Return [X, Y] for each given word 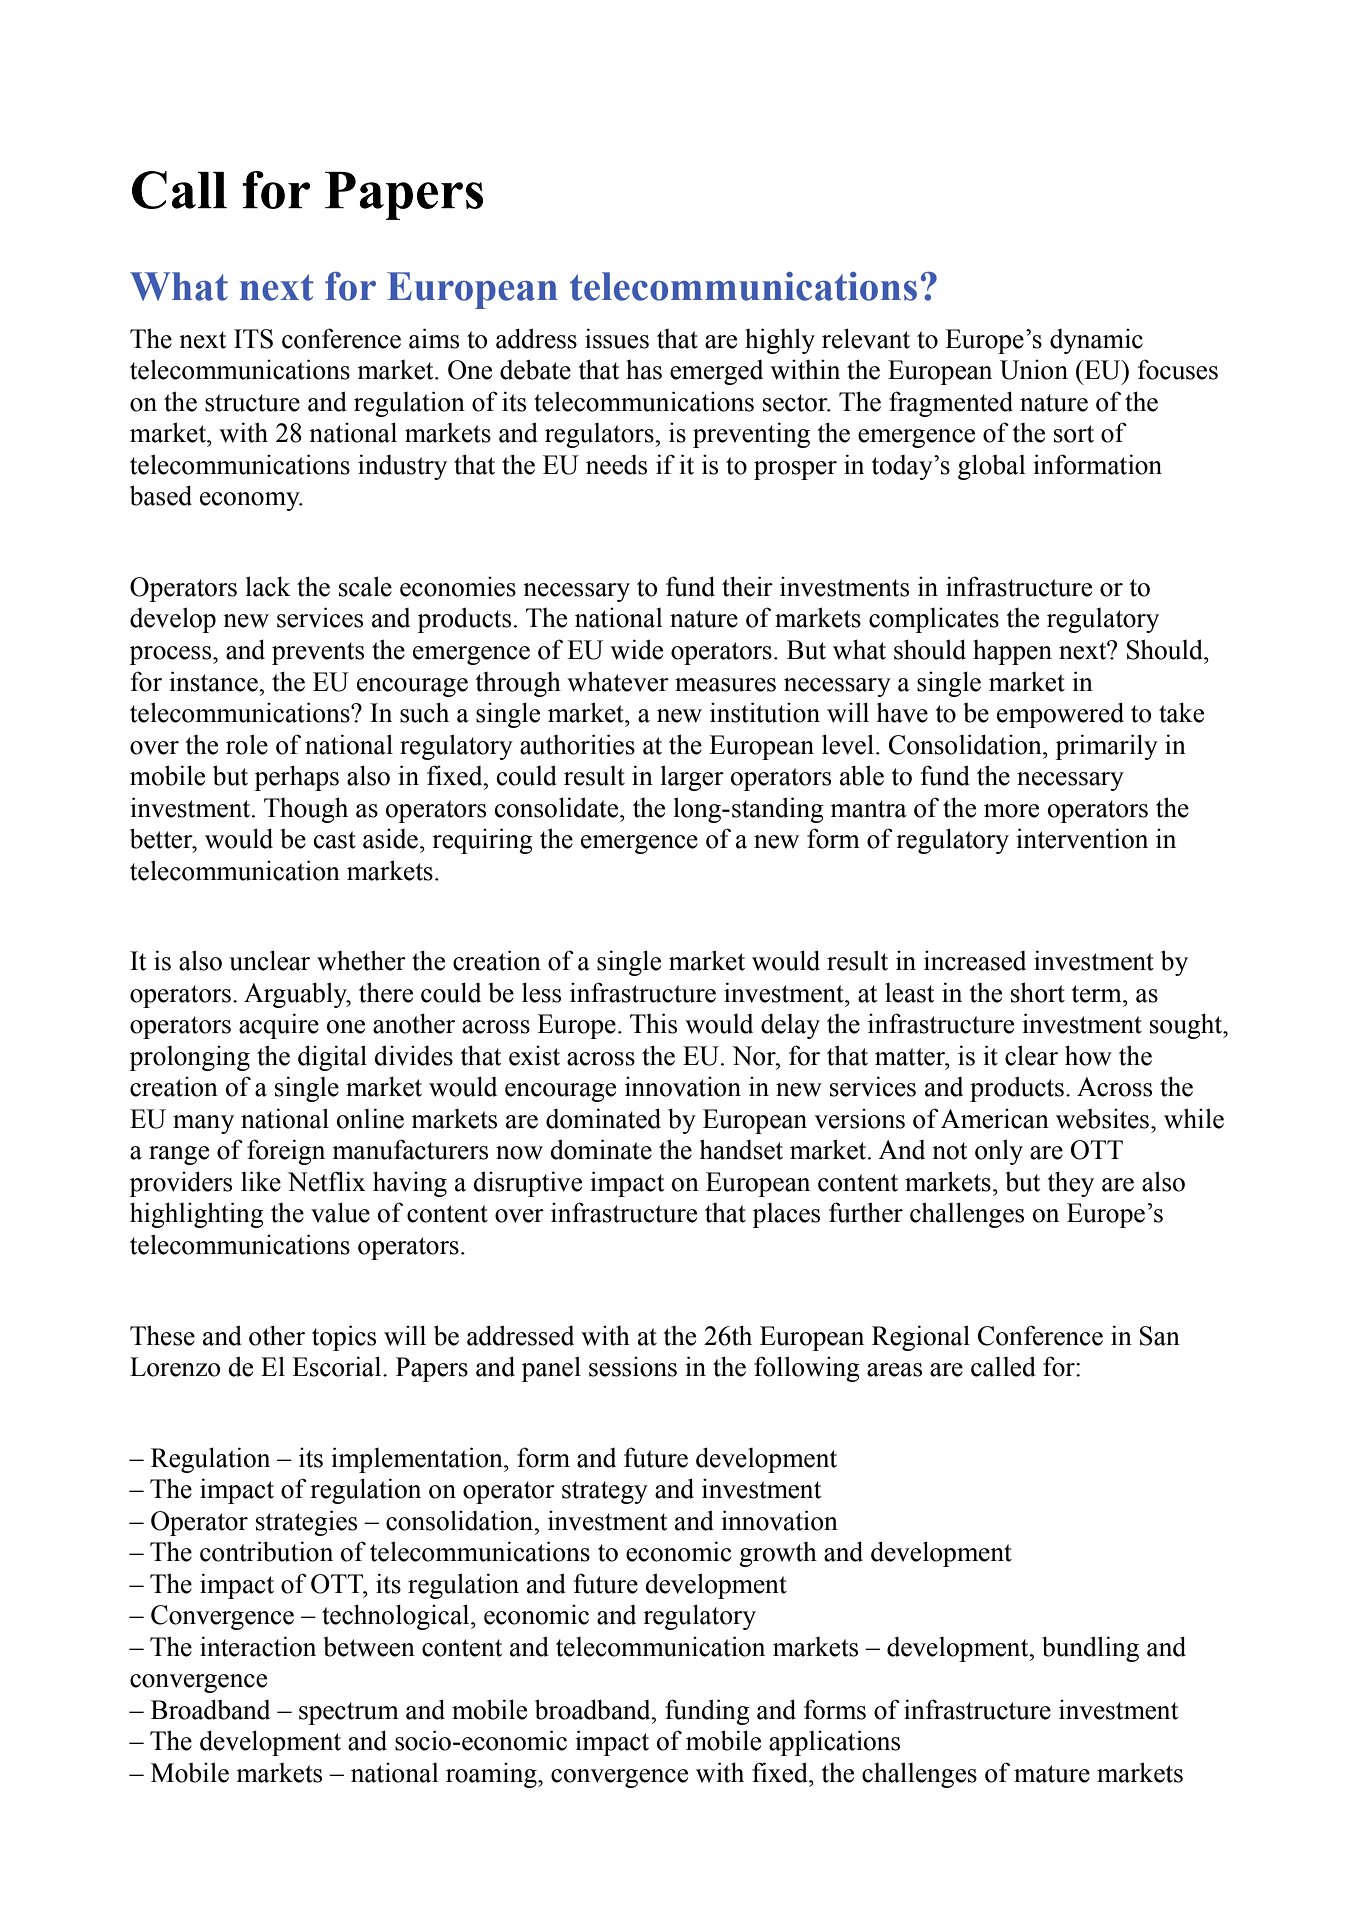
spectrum [349, 1713]
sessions [633, 1367]
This [653, 1023]
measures [725, 685]
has [644, 370]
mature [1052, 1774]
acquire [279, 1026]
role [247, 744]
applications [834, 1743]
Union [1034, 370]
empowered [1060, 715]
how [1088, 1055]
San [1160, 1336]
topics [344, 1338]
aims [434, 338]
